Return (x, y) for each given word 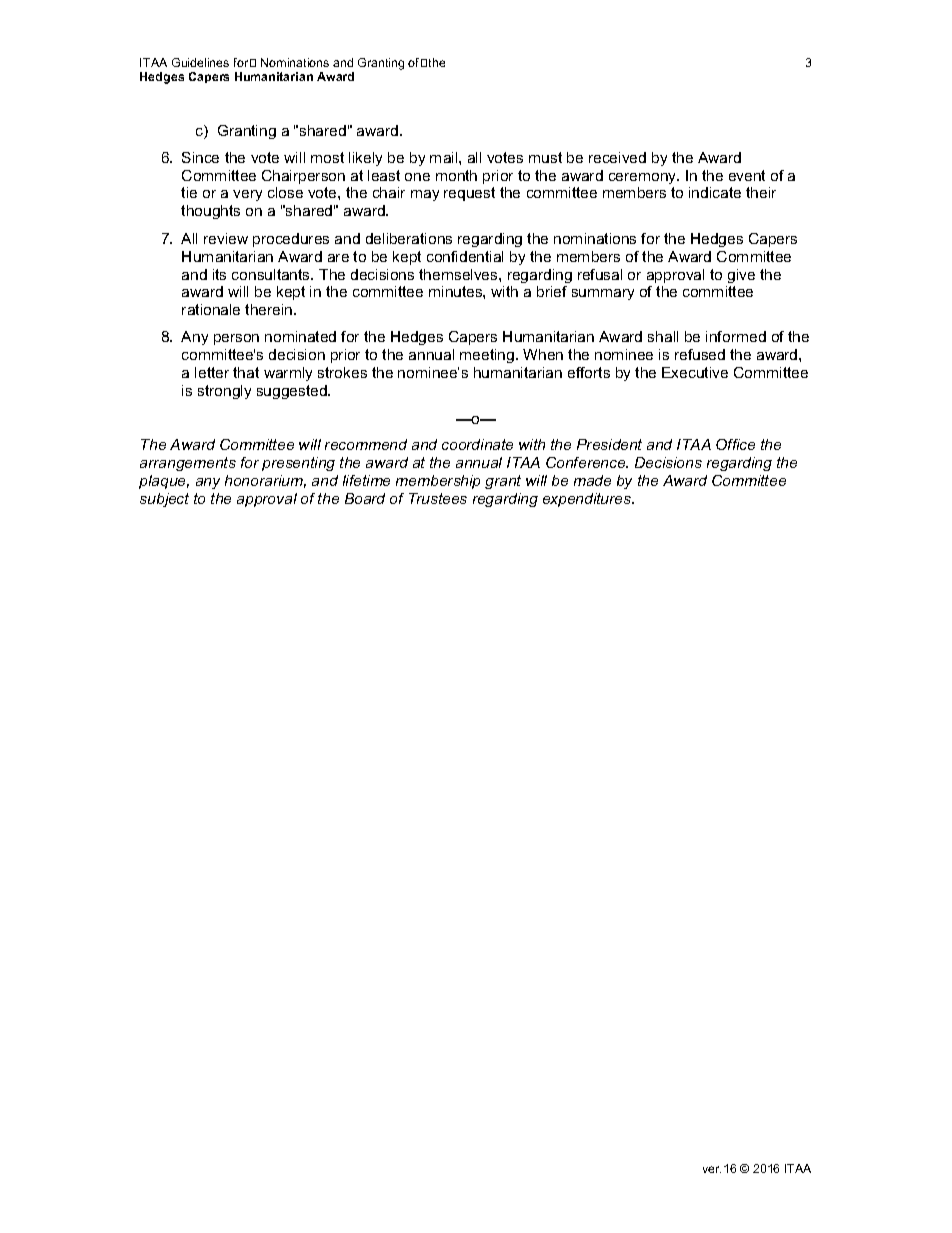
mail (445, 157)
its (219, 274)
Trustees (438, 498)
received (617, 157)
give (741, 276)
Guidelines (200, 62)
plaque (164, 482)
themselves (459, 274)
